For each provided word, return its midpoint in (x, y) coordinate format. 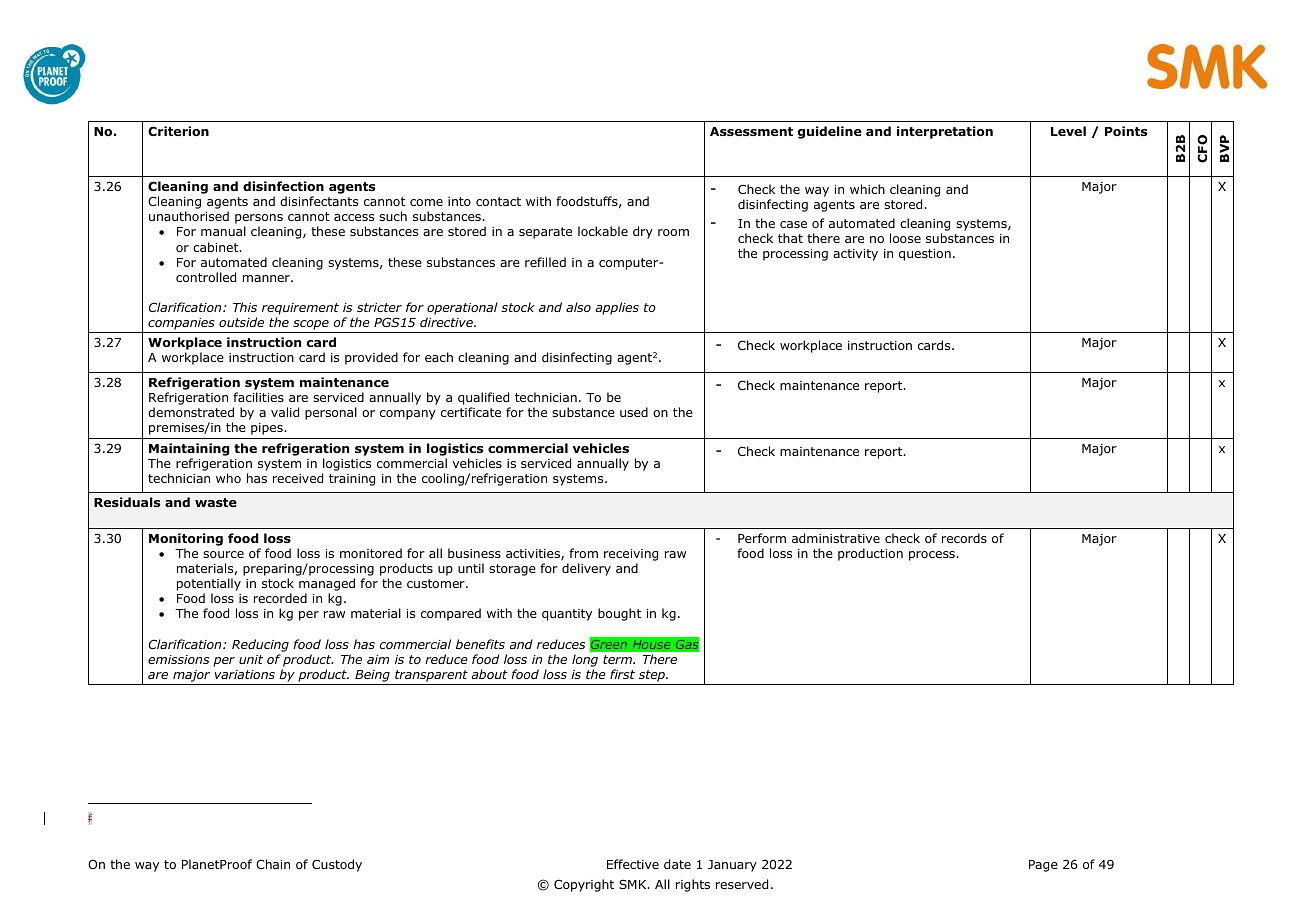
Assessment (751, 131)
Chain (273, 864)
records (964, 538)
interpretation (945, 132)
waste (216, 502)
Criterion (178, 131)
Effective (633, 864)
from (583, 553)
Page (1043, 866)
